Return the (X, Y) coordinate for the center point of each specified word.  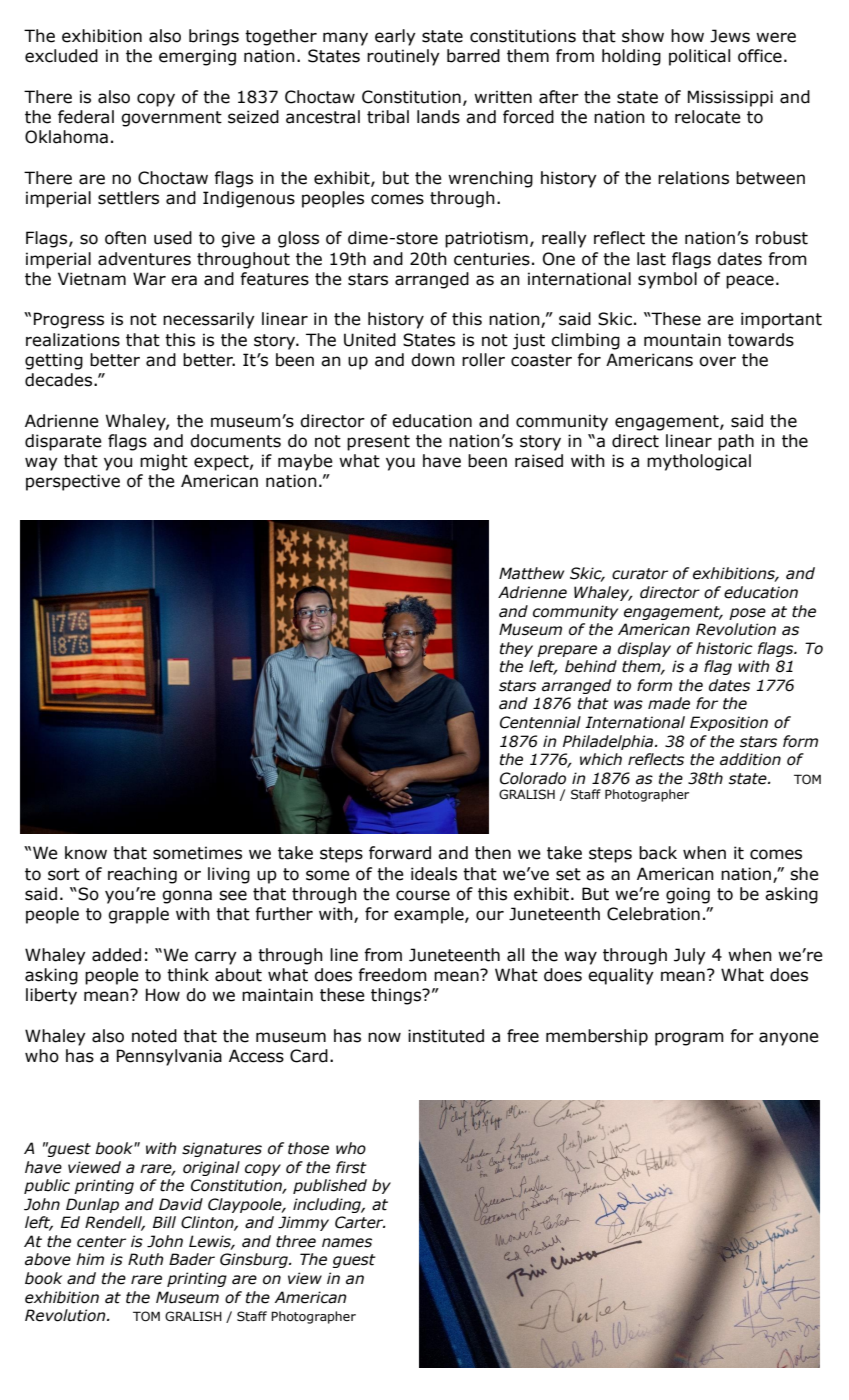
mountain (682, 340)
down (433, 360)
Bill (164, 1222)
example (430, 915)
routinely (403, 57)
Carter (360, 1222)
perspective (73, 482)
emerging (197, 57)
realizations (73, 340)
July (690, 956)
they (516, 649)
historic (724, 648)
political (699, 57)
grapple (138, 915)
